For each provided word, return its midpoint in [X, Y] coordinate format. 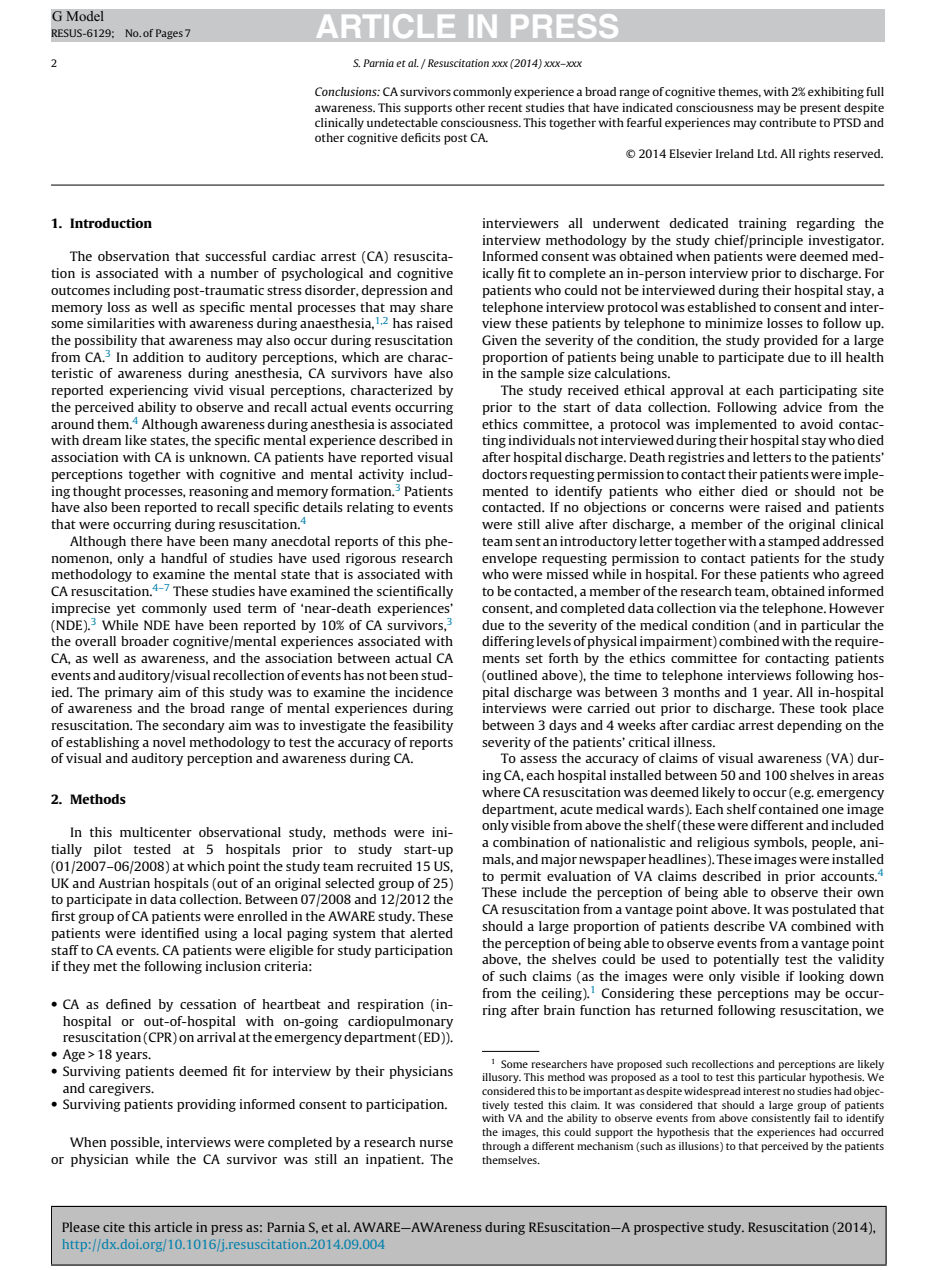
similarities [121, 323]
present [820, 109]
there [146, 541]
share [436, 307]
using [221, 934]
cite [114, 1227]
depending [809, 726]
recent [505, 108]
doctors [504, 474]
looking [821, 977]
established [721, 307]
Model [85, 16]
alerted [431, 933]
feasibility [423, 726]
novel [169, 742]
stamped [794, 542]
